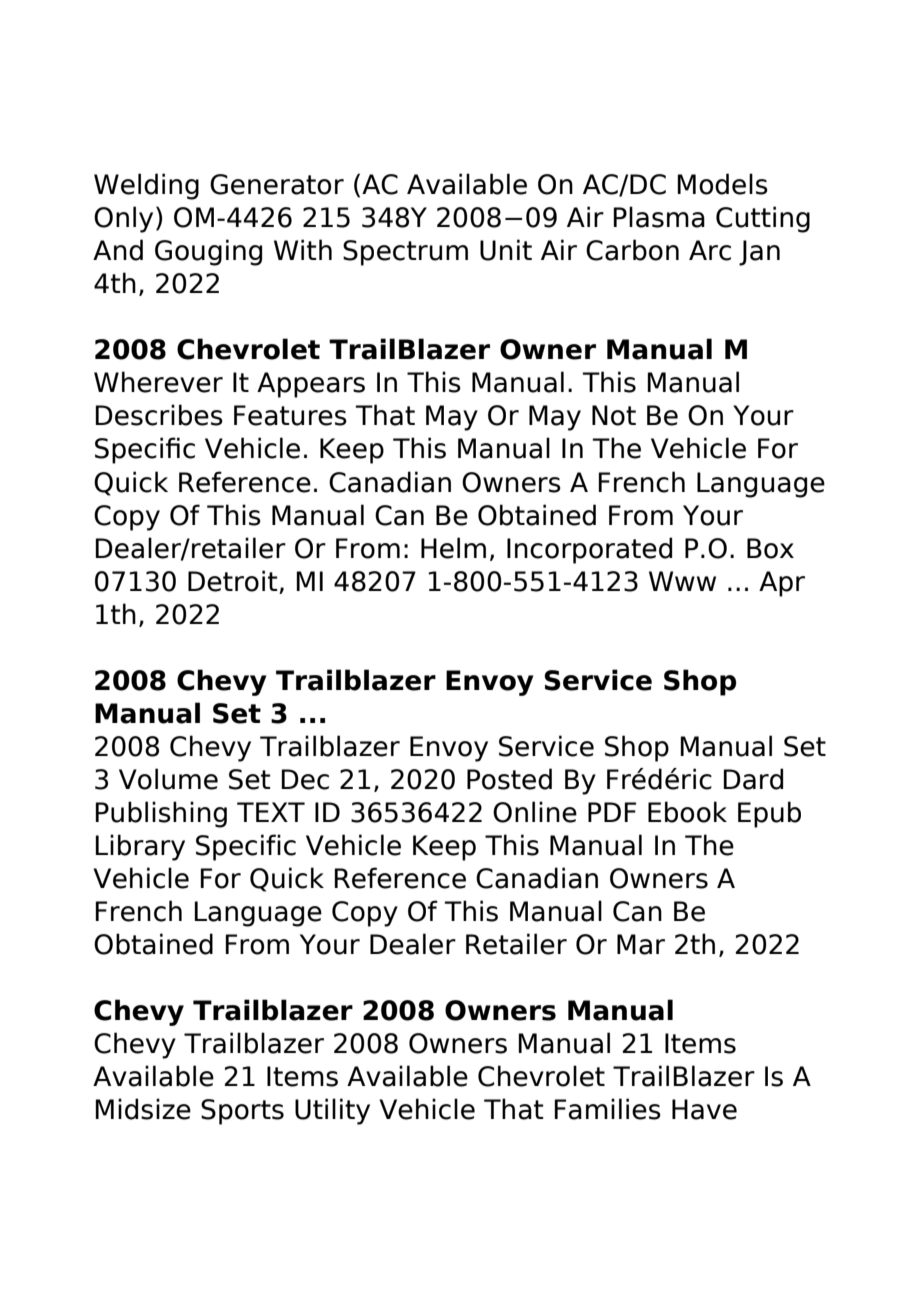  I want to click on Library, so click(140, 847).
